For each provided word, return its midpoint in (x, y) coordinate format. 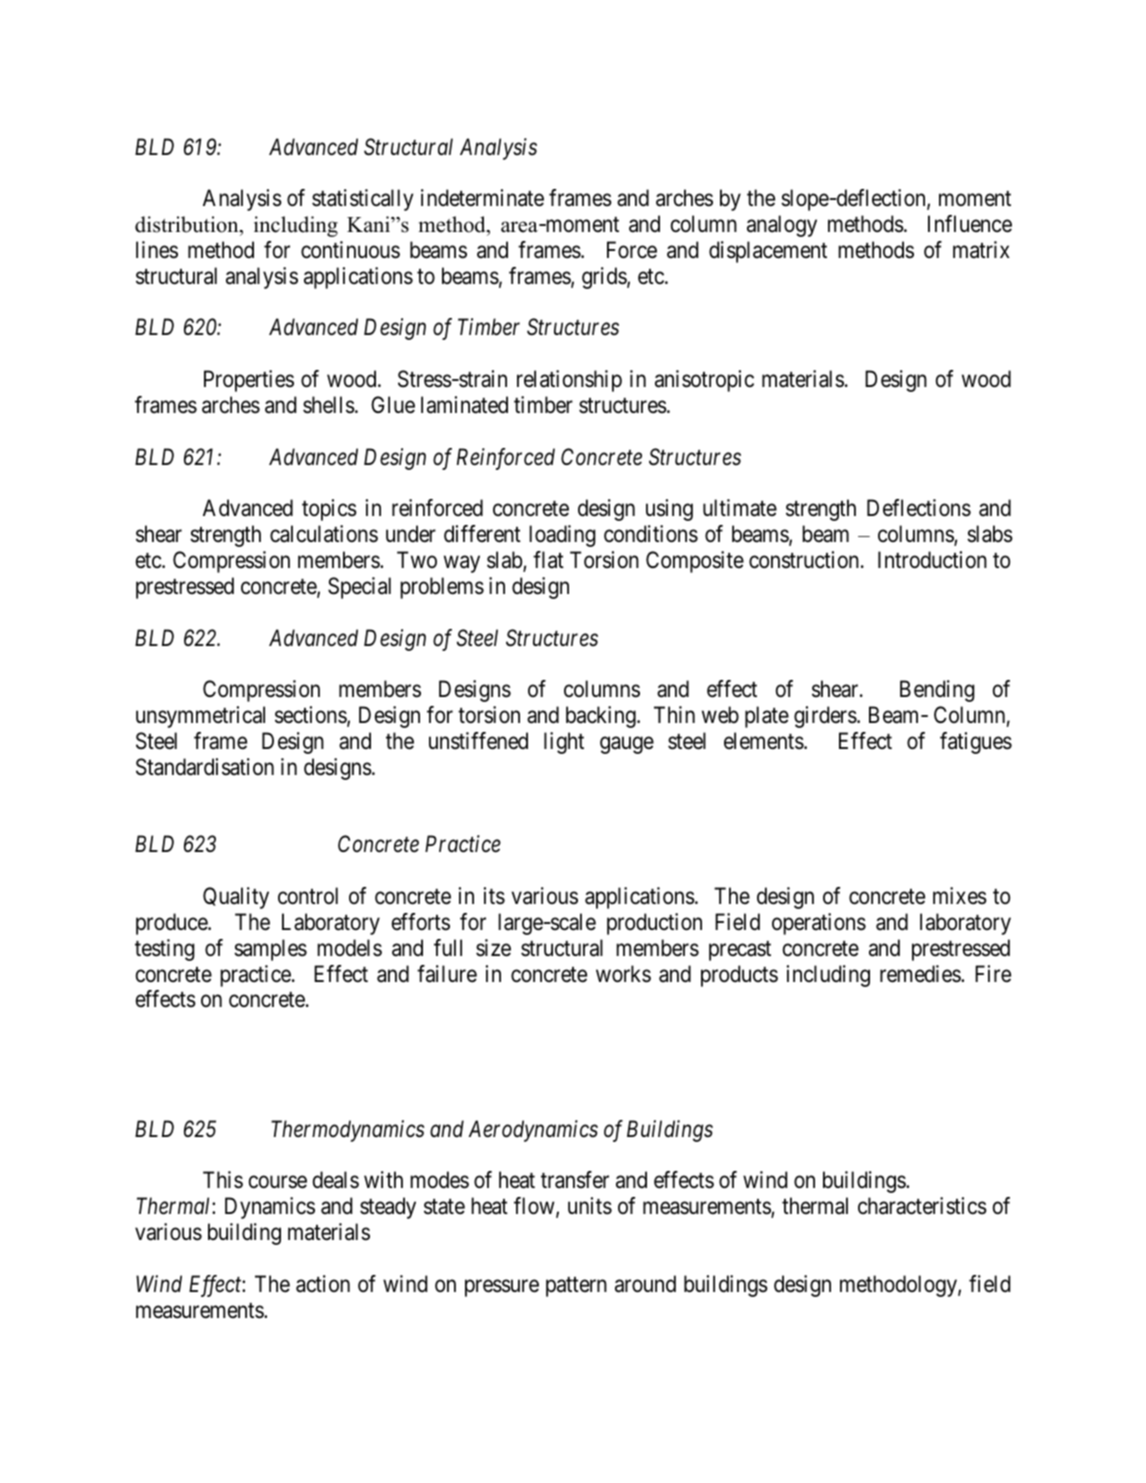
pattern (576, 1287)
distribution (188, 224)
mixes (960, 896)
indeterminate (482, 198)
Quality (236, 898)
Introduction (932, 560)
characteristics (922, 1206)
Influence (970, 224)
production (654, 924)
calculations (324, 534)
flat (548, 560)
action (323, 1284)
